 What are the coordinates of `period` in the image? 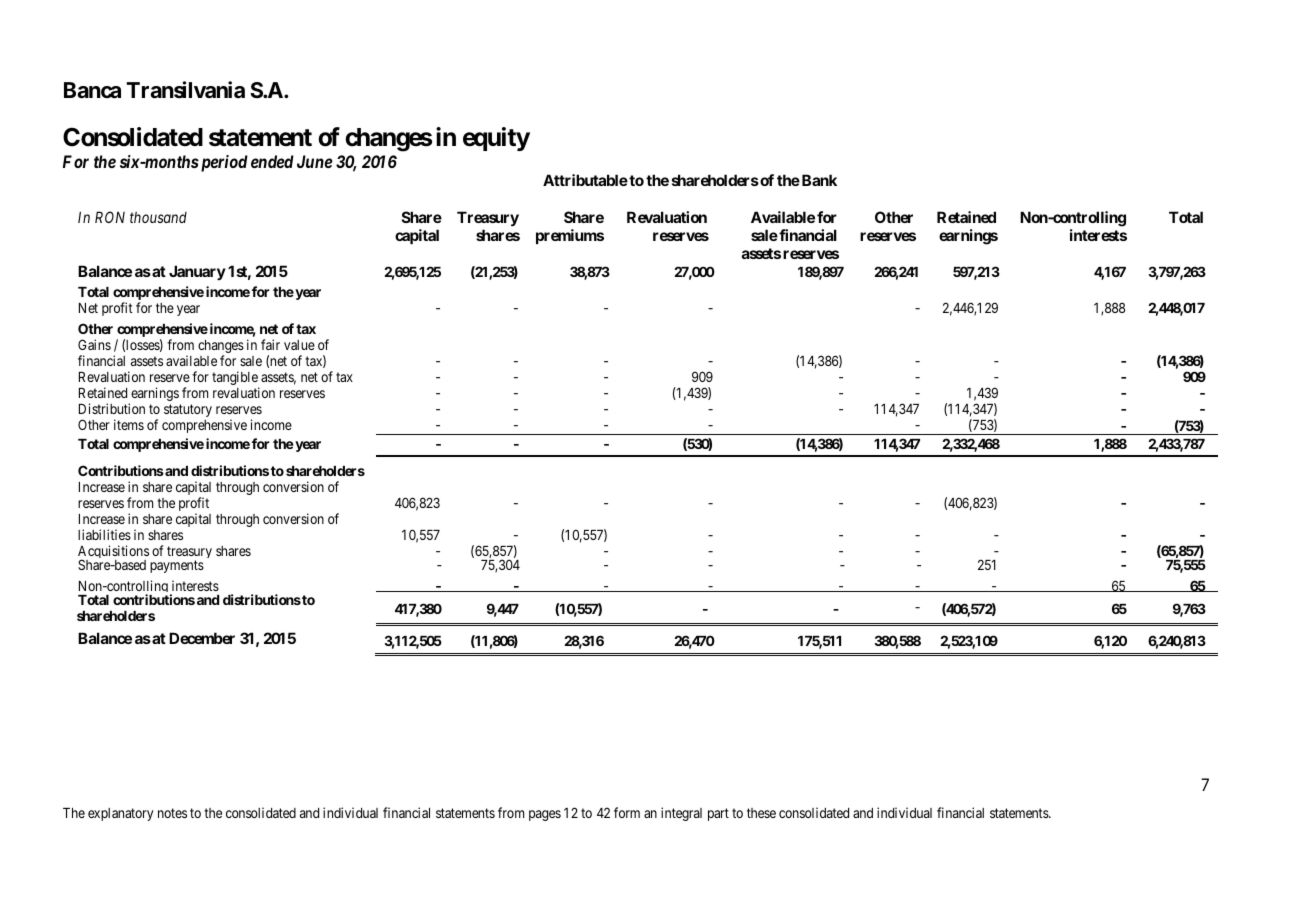 It's located at (223, 163).
